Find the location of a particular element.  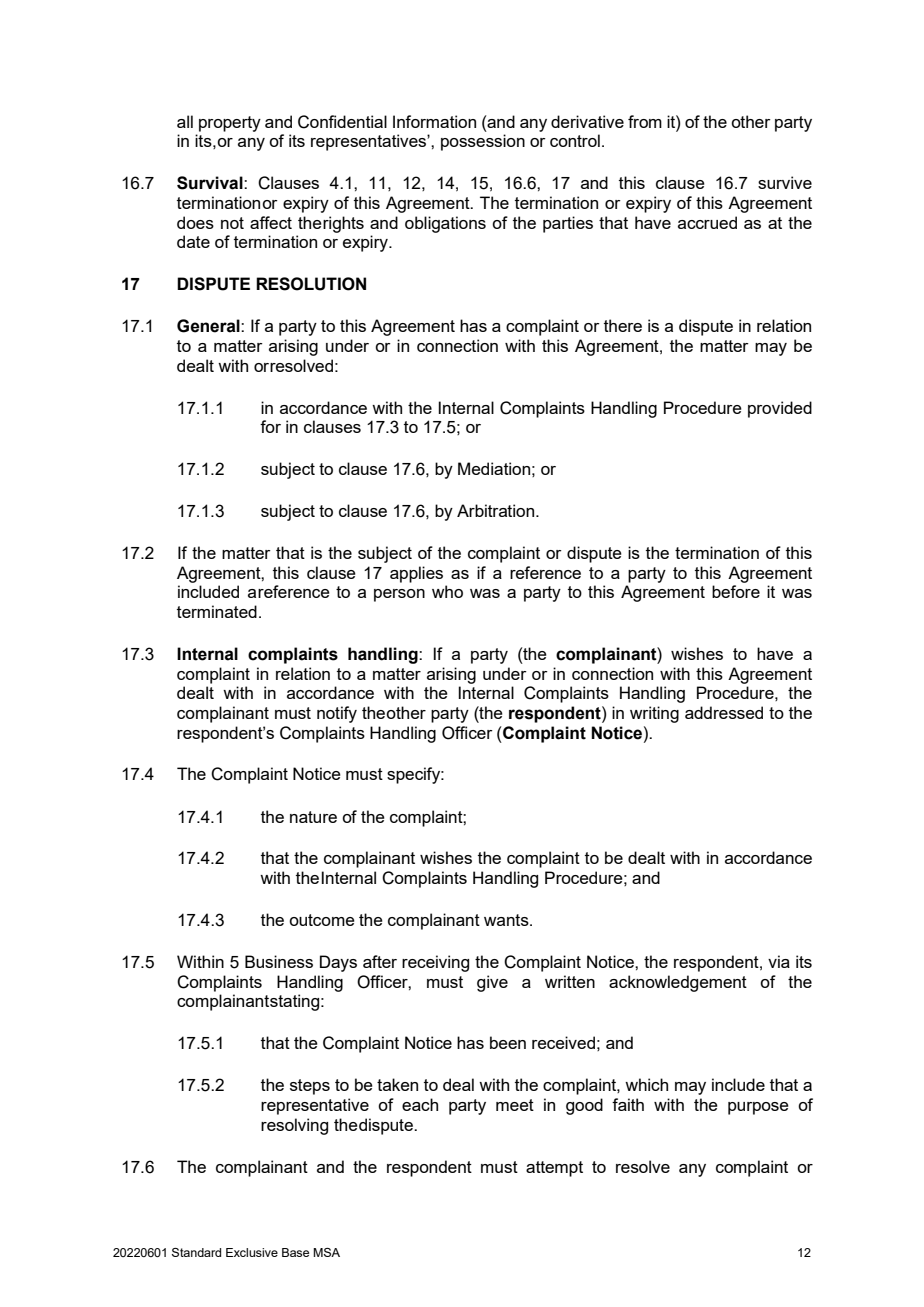

via is located at coordinates (779, 961).
